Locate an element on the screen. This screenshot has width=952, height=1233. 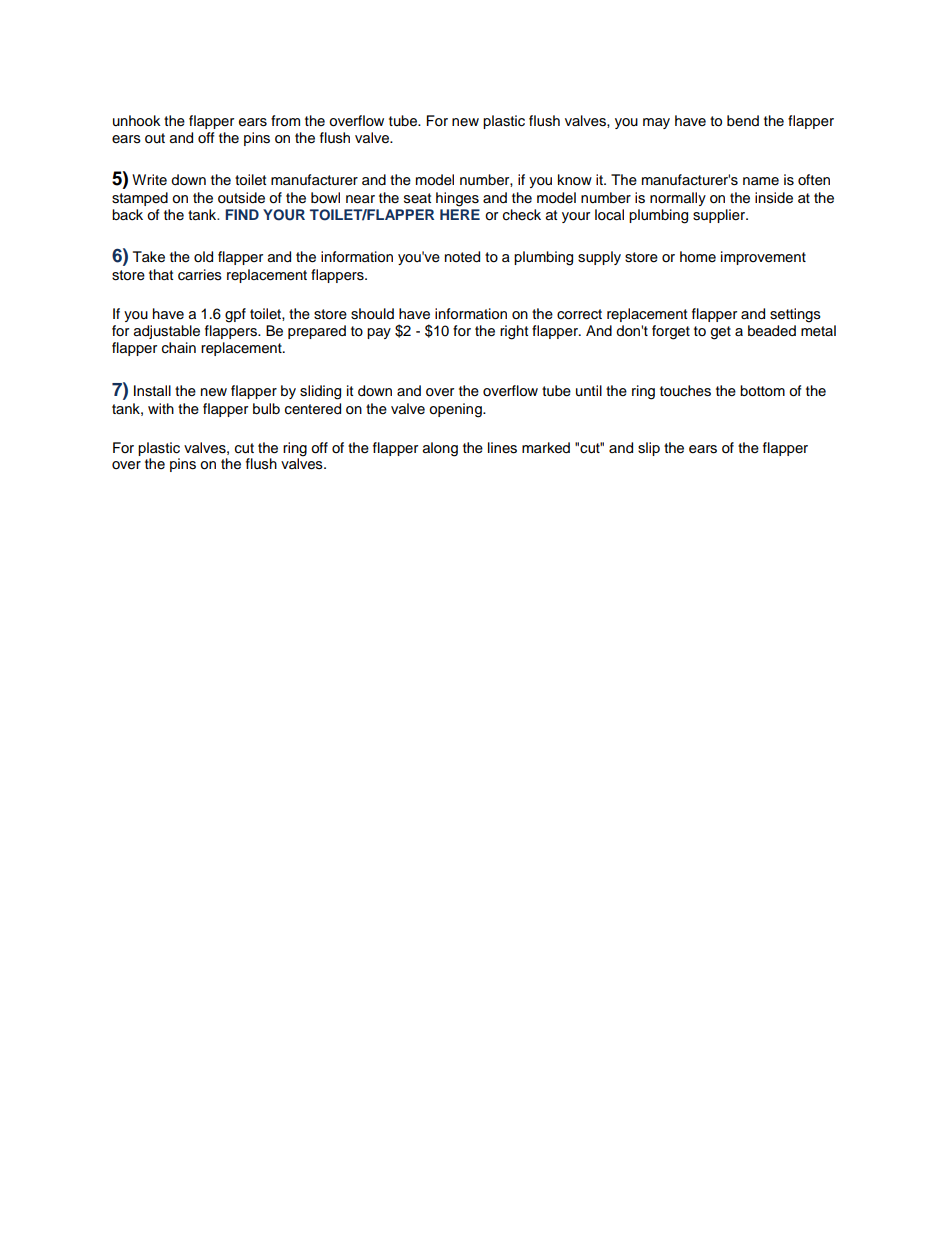
improvement is located at coordinates (763, 258).
